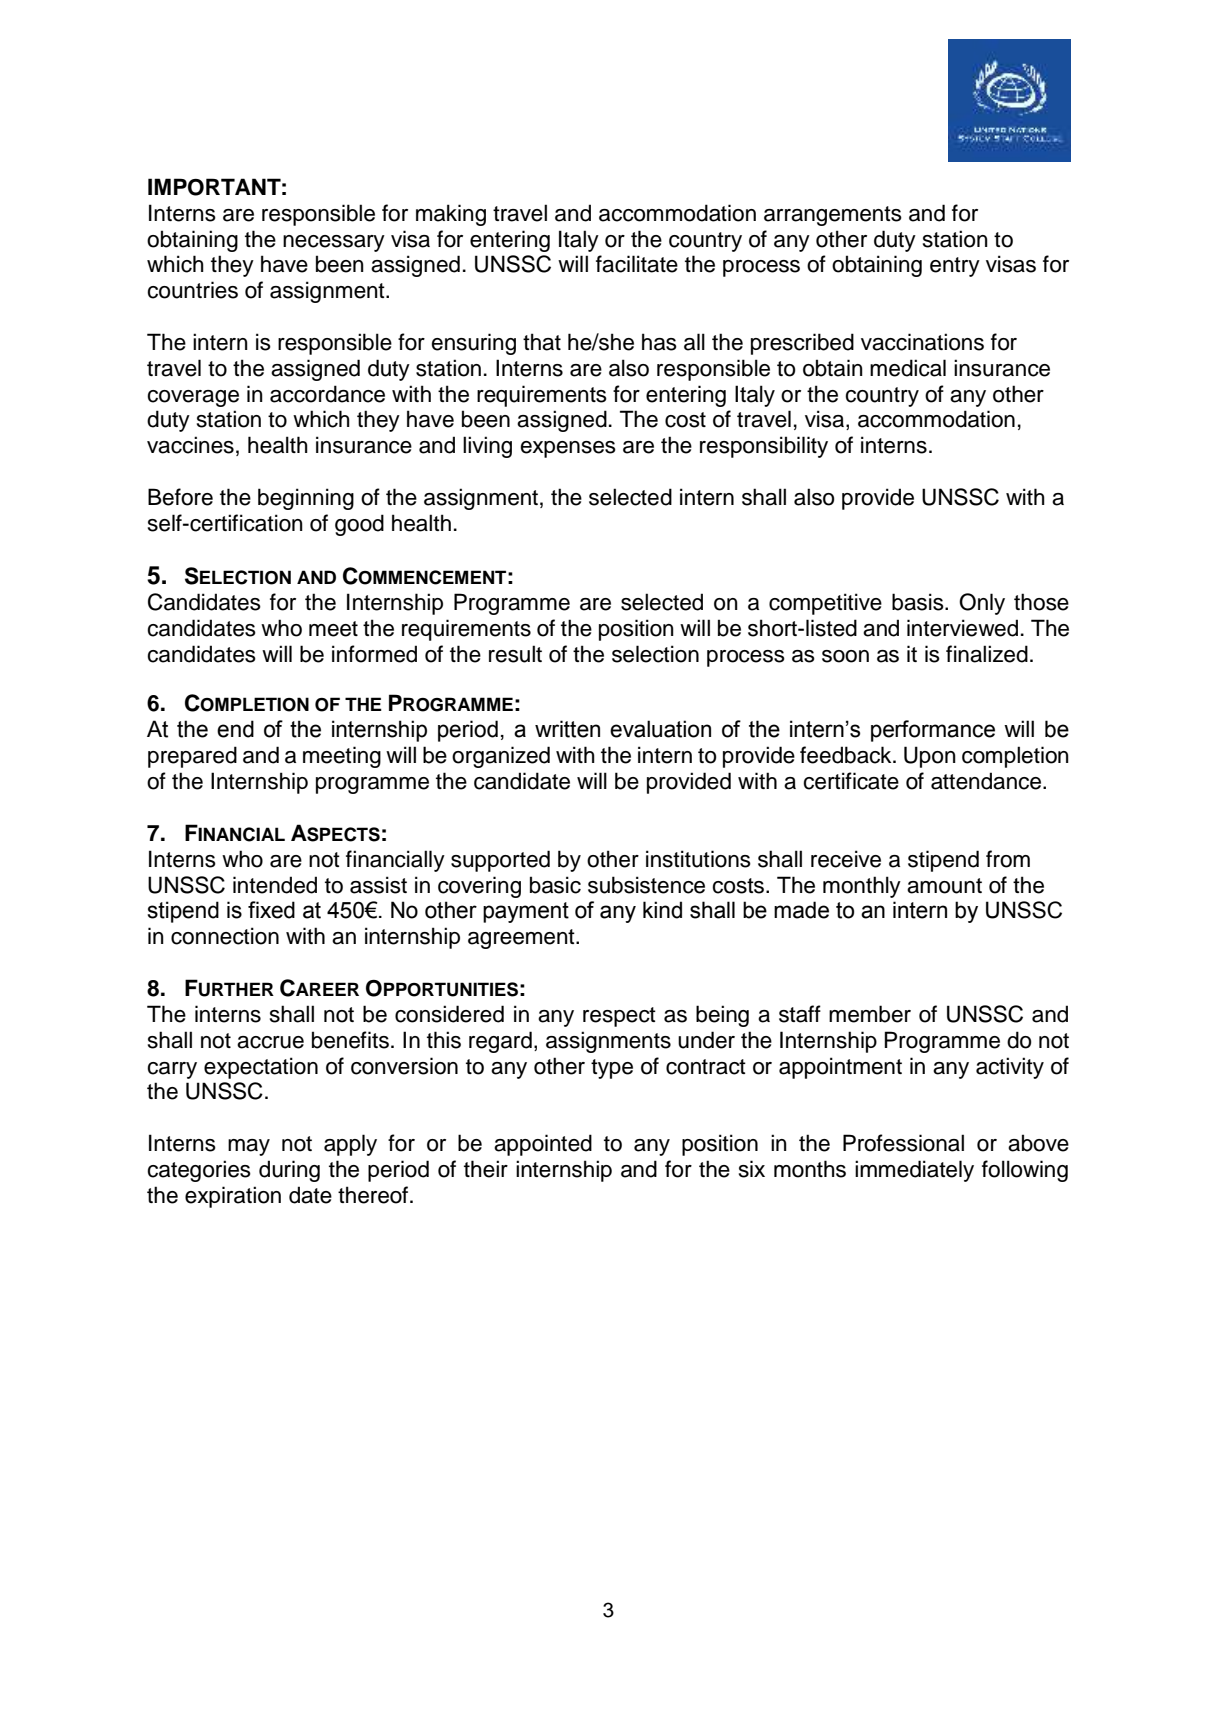 The height and width of the image is (1721, 1217). Describe the element at coordinates (543, 1145) in the image. I see `appointed` at that location.
